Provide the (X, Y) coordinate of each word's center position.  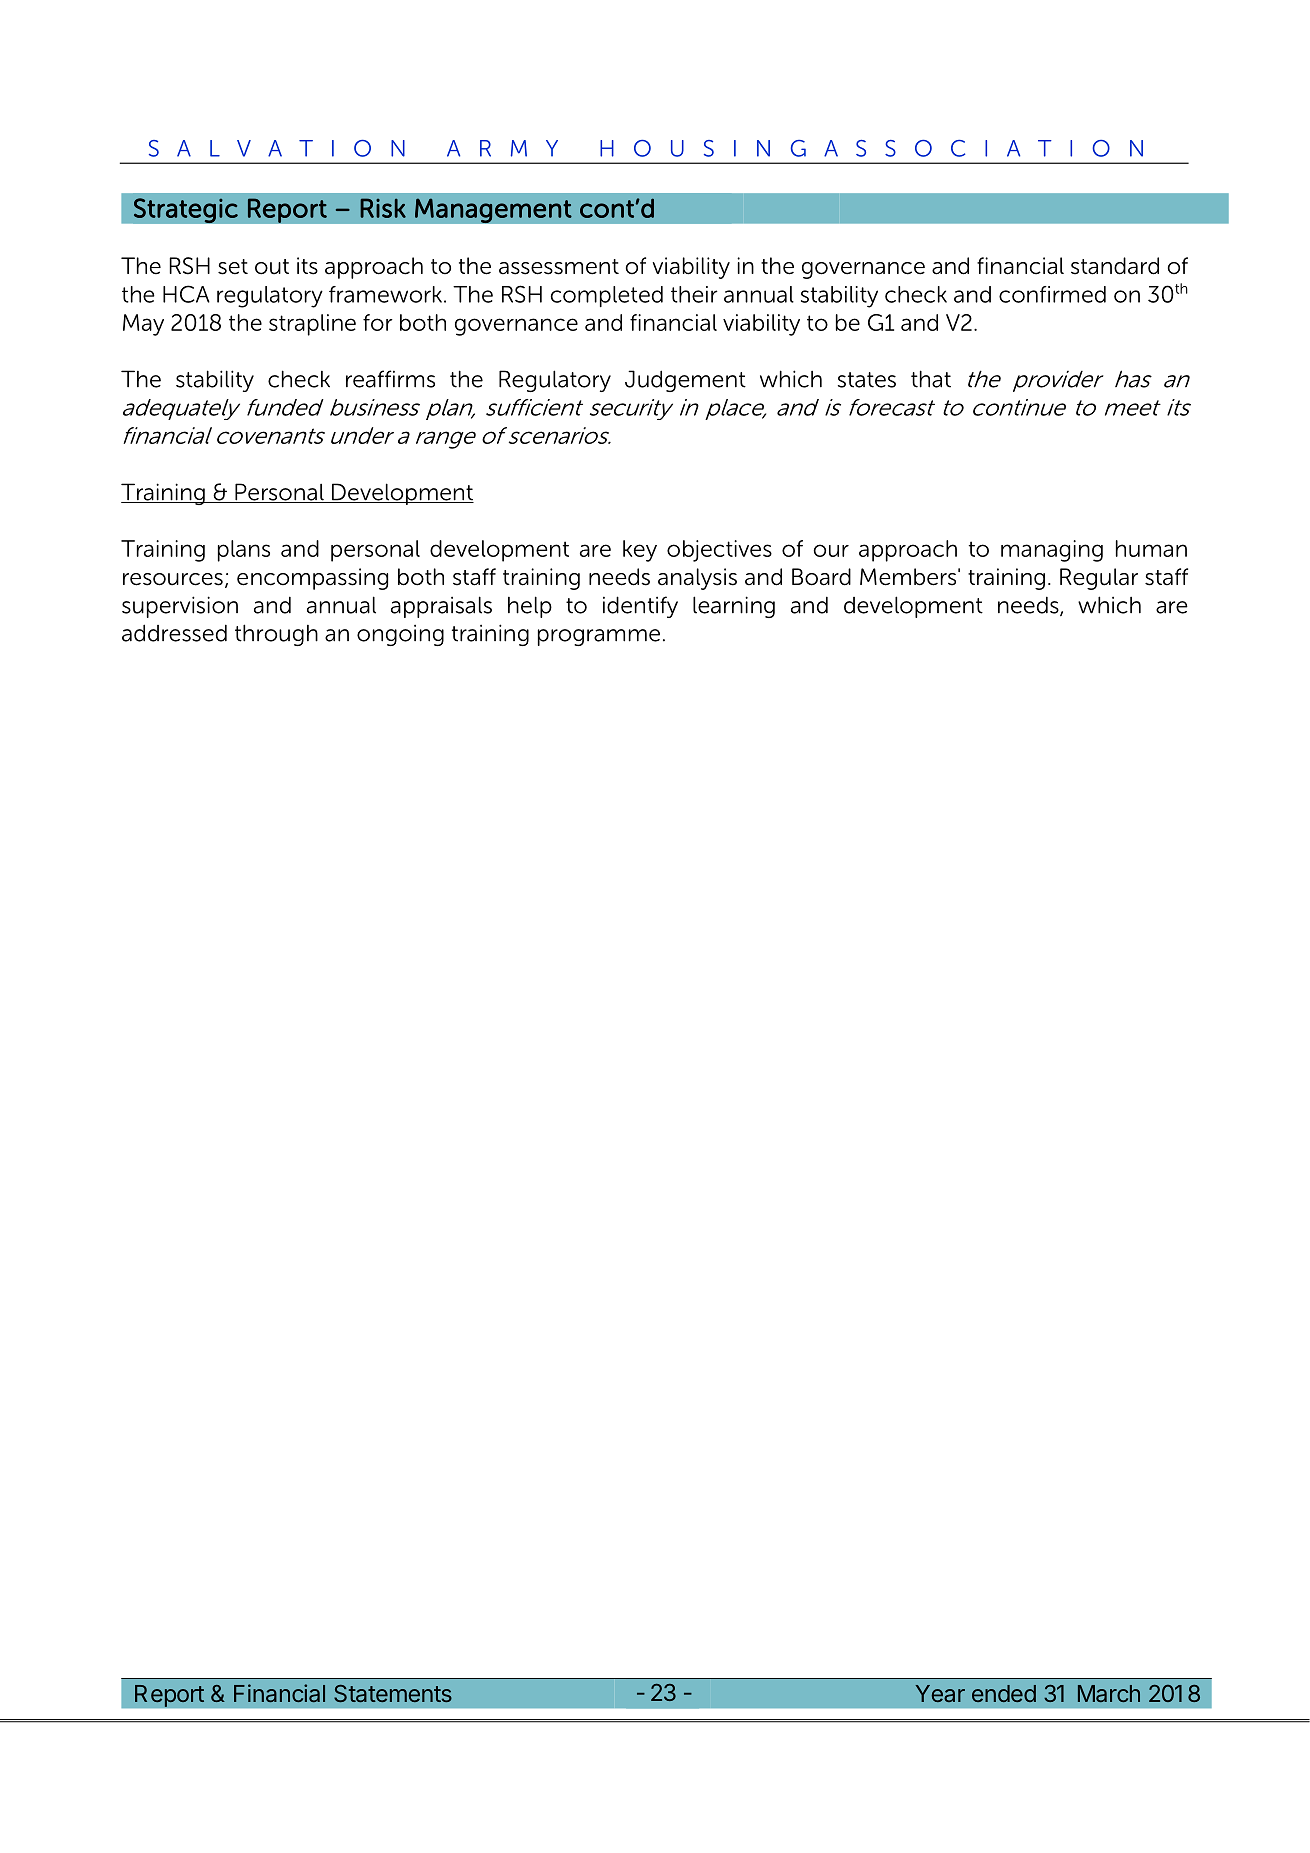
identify (640, 607)
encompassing (312, 579)
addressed (174, 633)
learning (734, 607)
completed (607, 296)
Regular (1099, 579)
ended (1004, 1693)
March (1109, 1693)
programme (599, 637)
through (276, 635)
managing (1052, 551)
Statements (393, 1693)
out (272, 267)
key (640, 551)
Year (940, 1693)
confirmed (1052, 294)
